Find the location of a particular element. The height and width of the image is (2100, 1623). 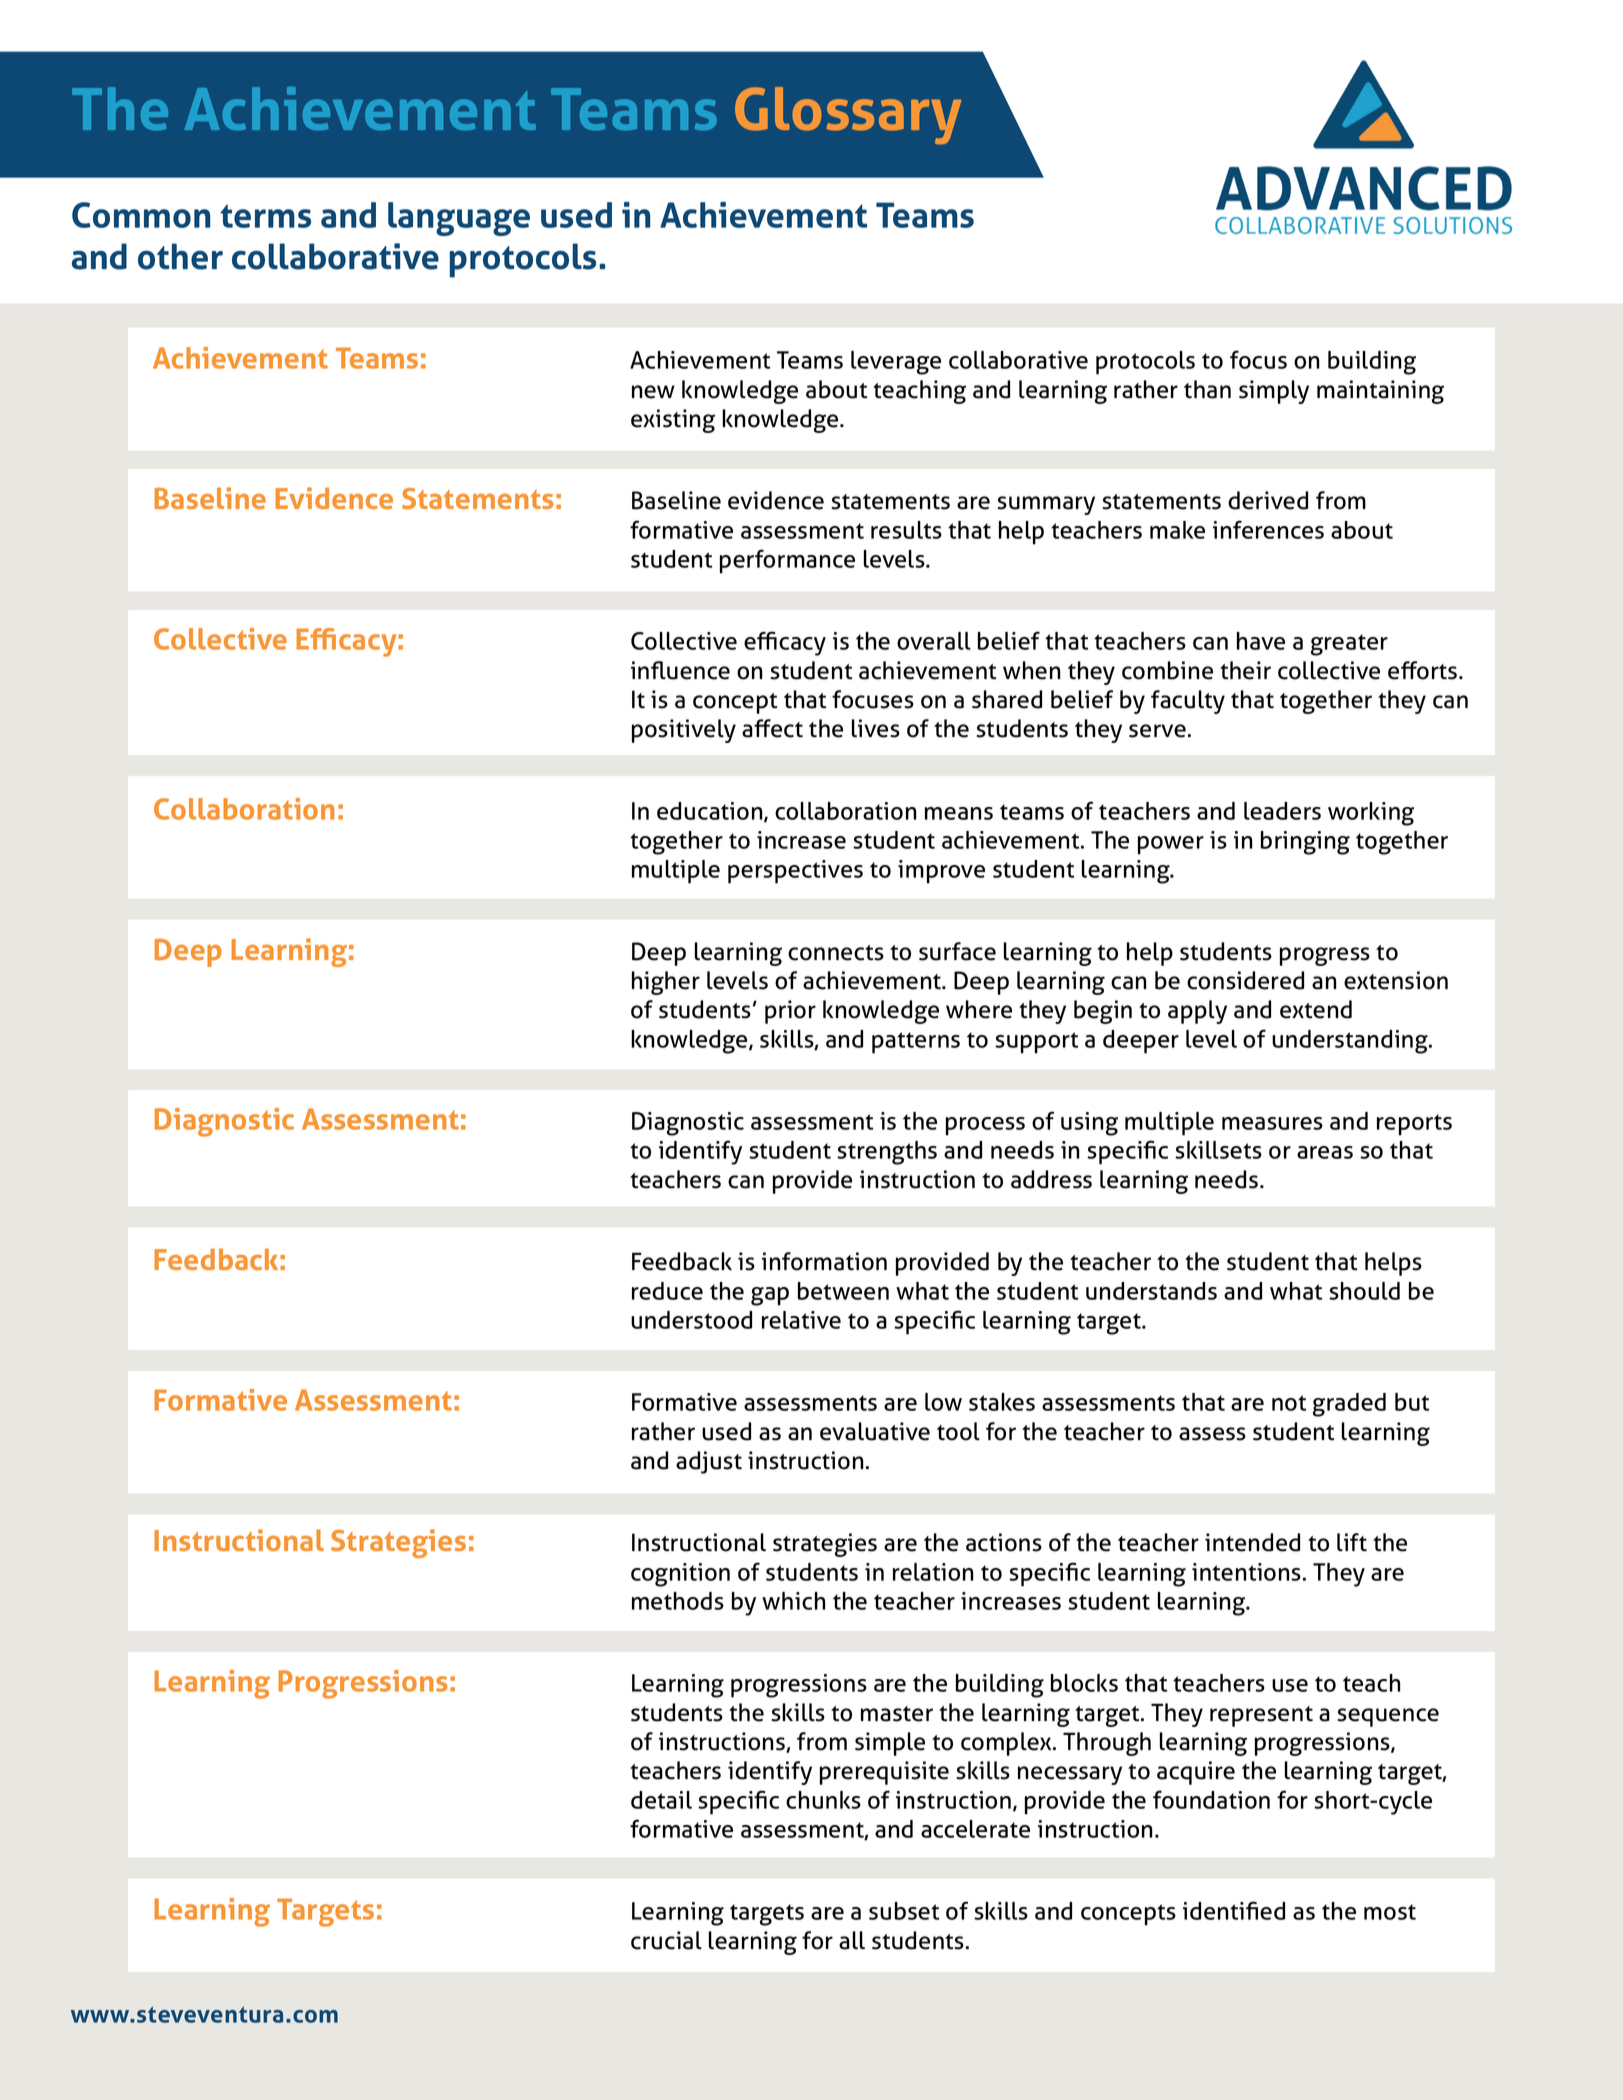

identified is located at coordinates (1234, 1910).
